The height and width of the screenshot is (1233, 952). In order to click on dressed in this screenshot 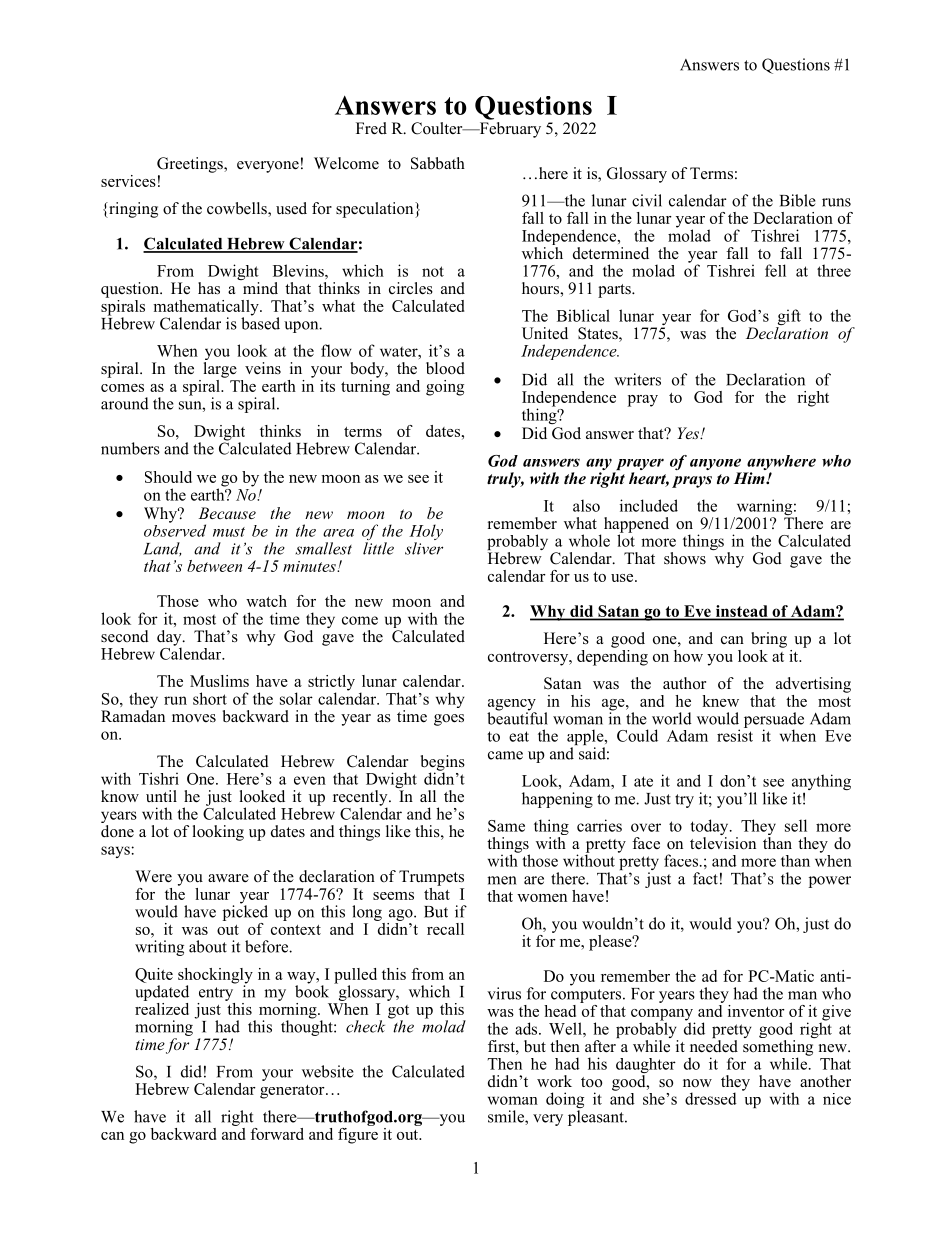, I will do `click(711, 1098)`.
